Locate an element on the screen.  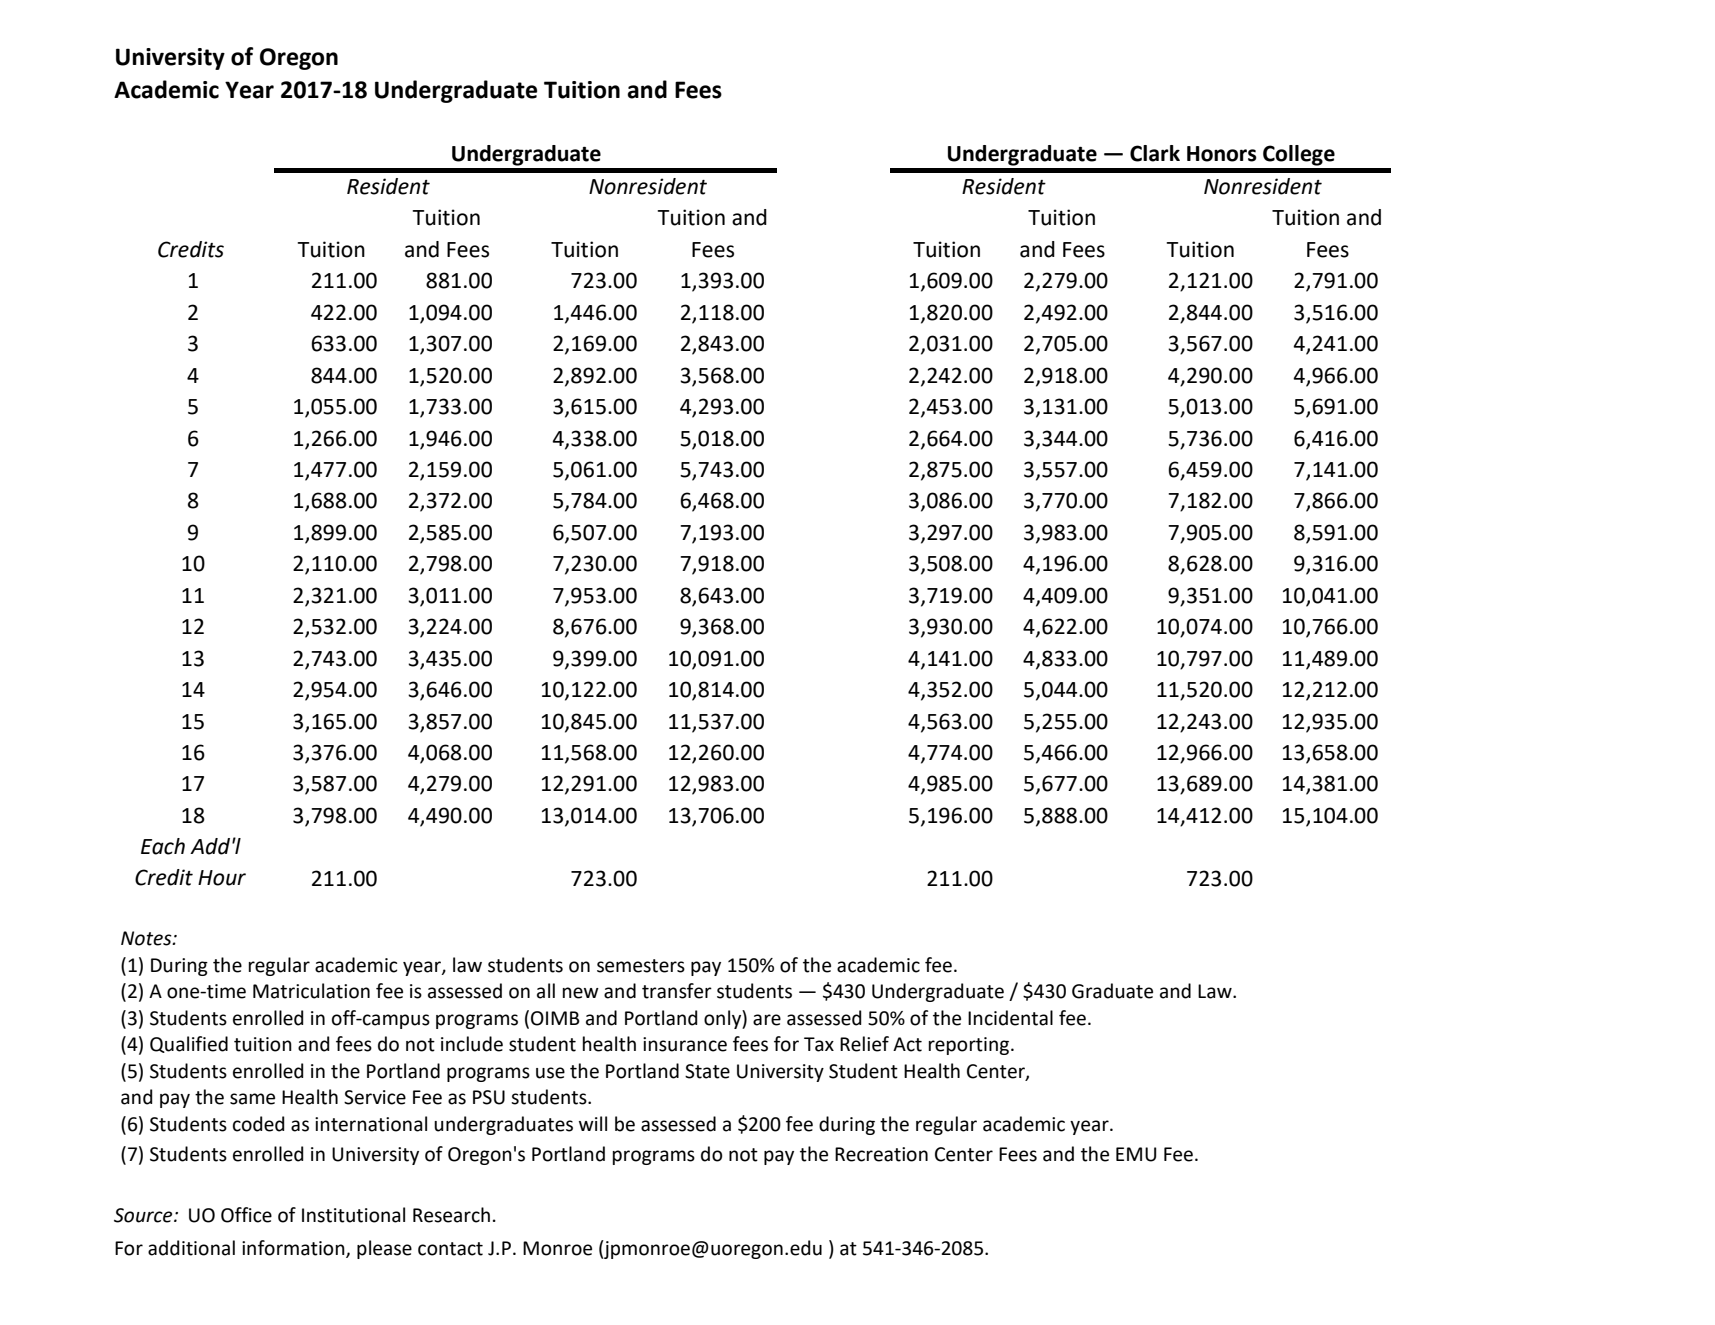
new is located at coordinates (581, 993).
